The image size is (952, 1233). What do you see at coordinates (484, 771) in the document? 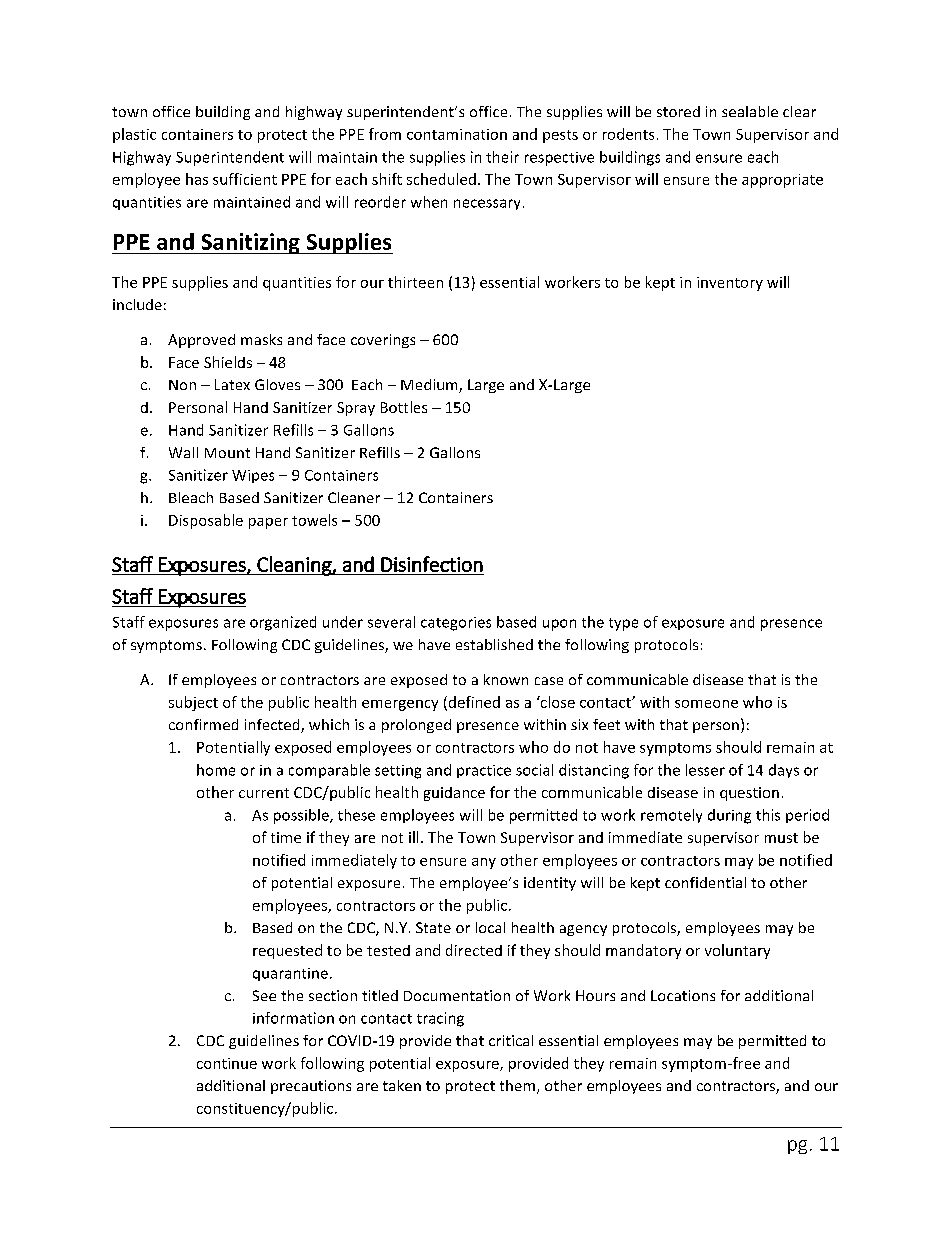
I see `practice` at bounding box center [484, 771].
